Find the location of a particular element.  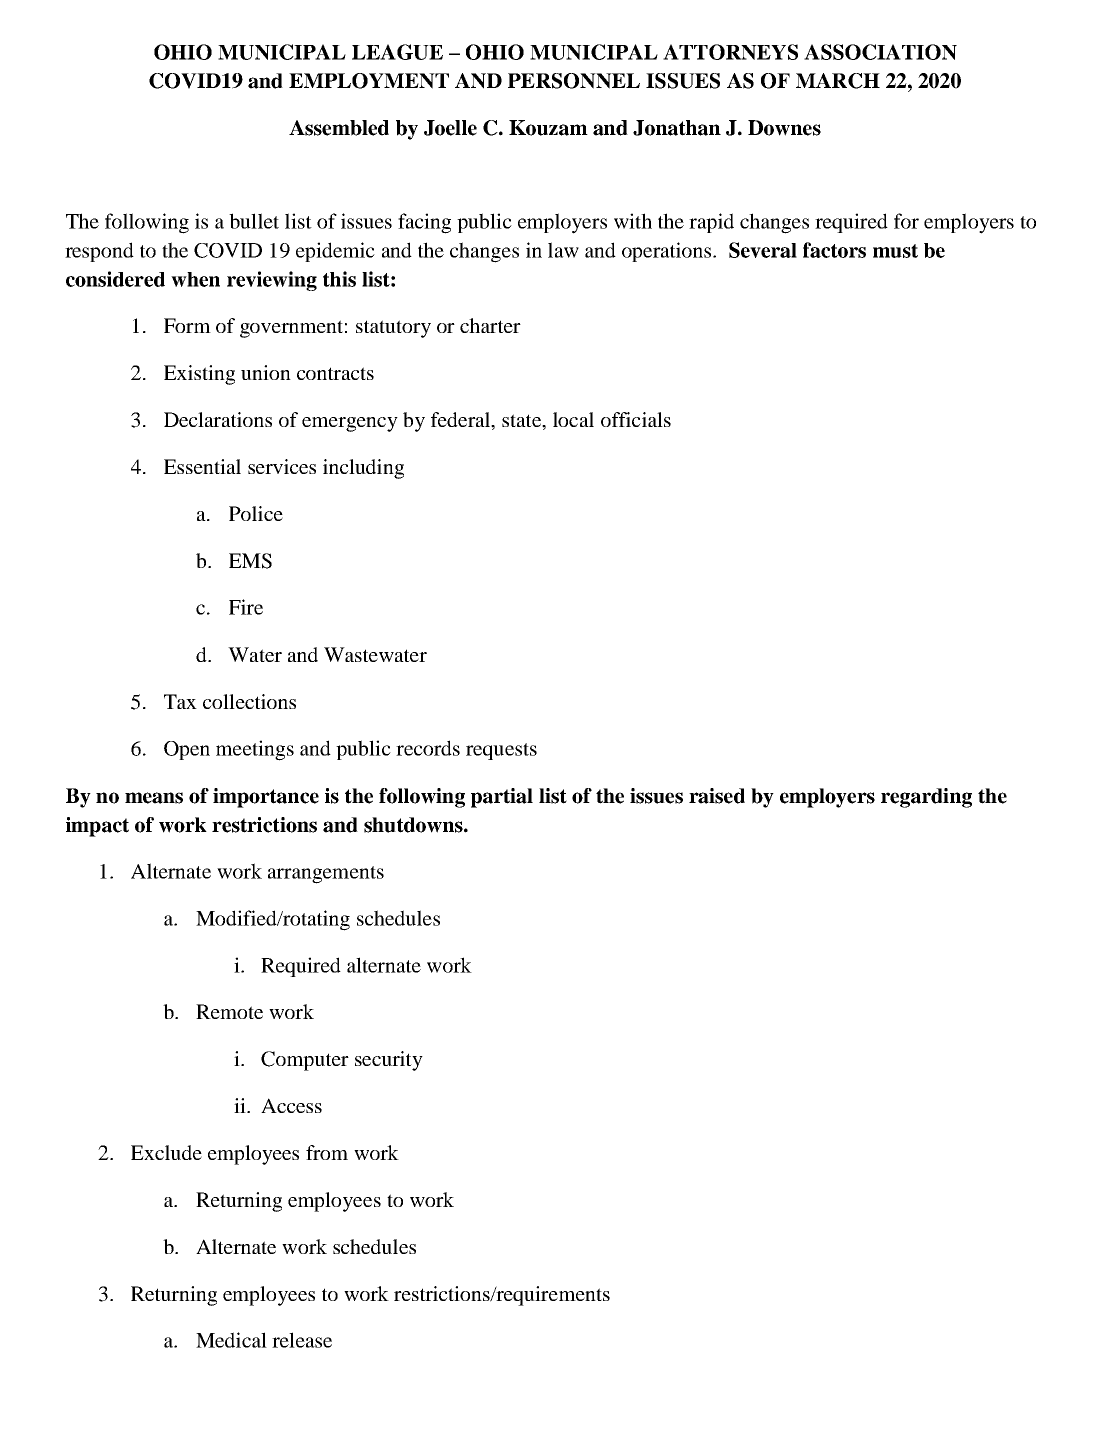

officials is located at coordinates (636, 419).
